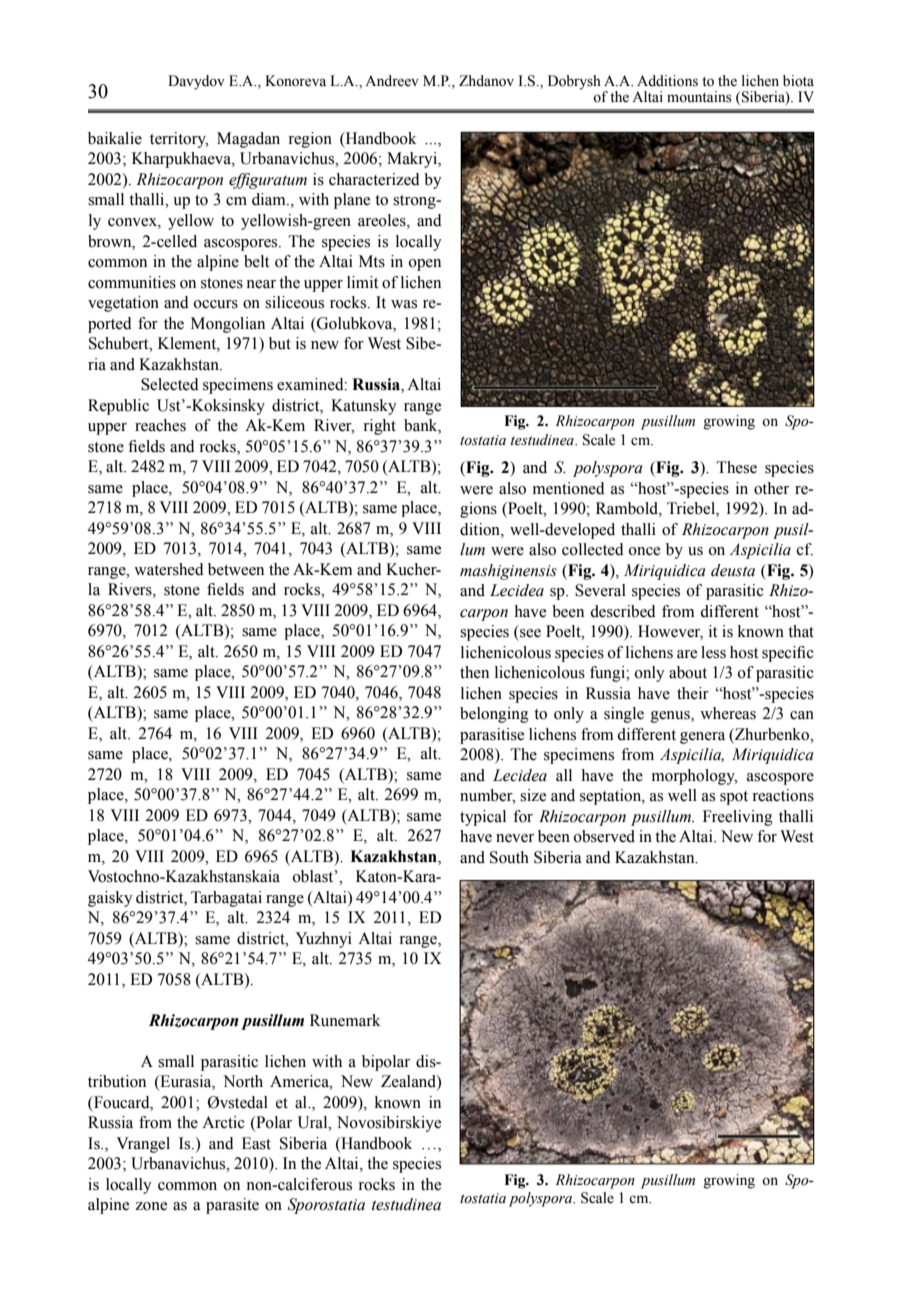 This screenshot has height=1308, width=924. Describe the element at coordinates (604, 836) in the screenshot. I see `observed` at that location.
